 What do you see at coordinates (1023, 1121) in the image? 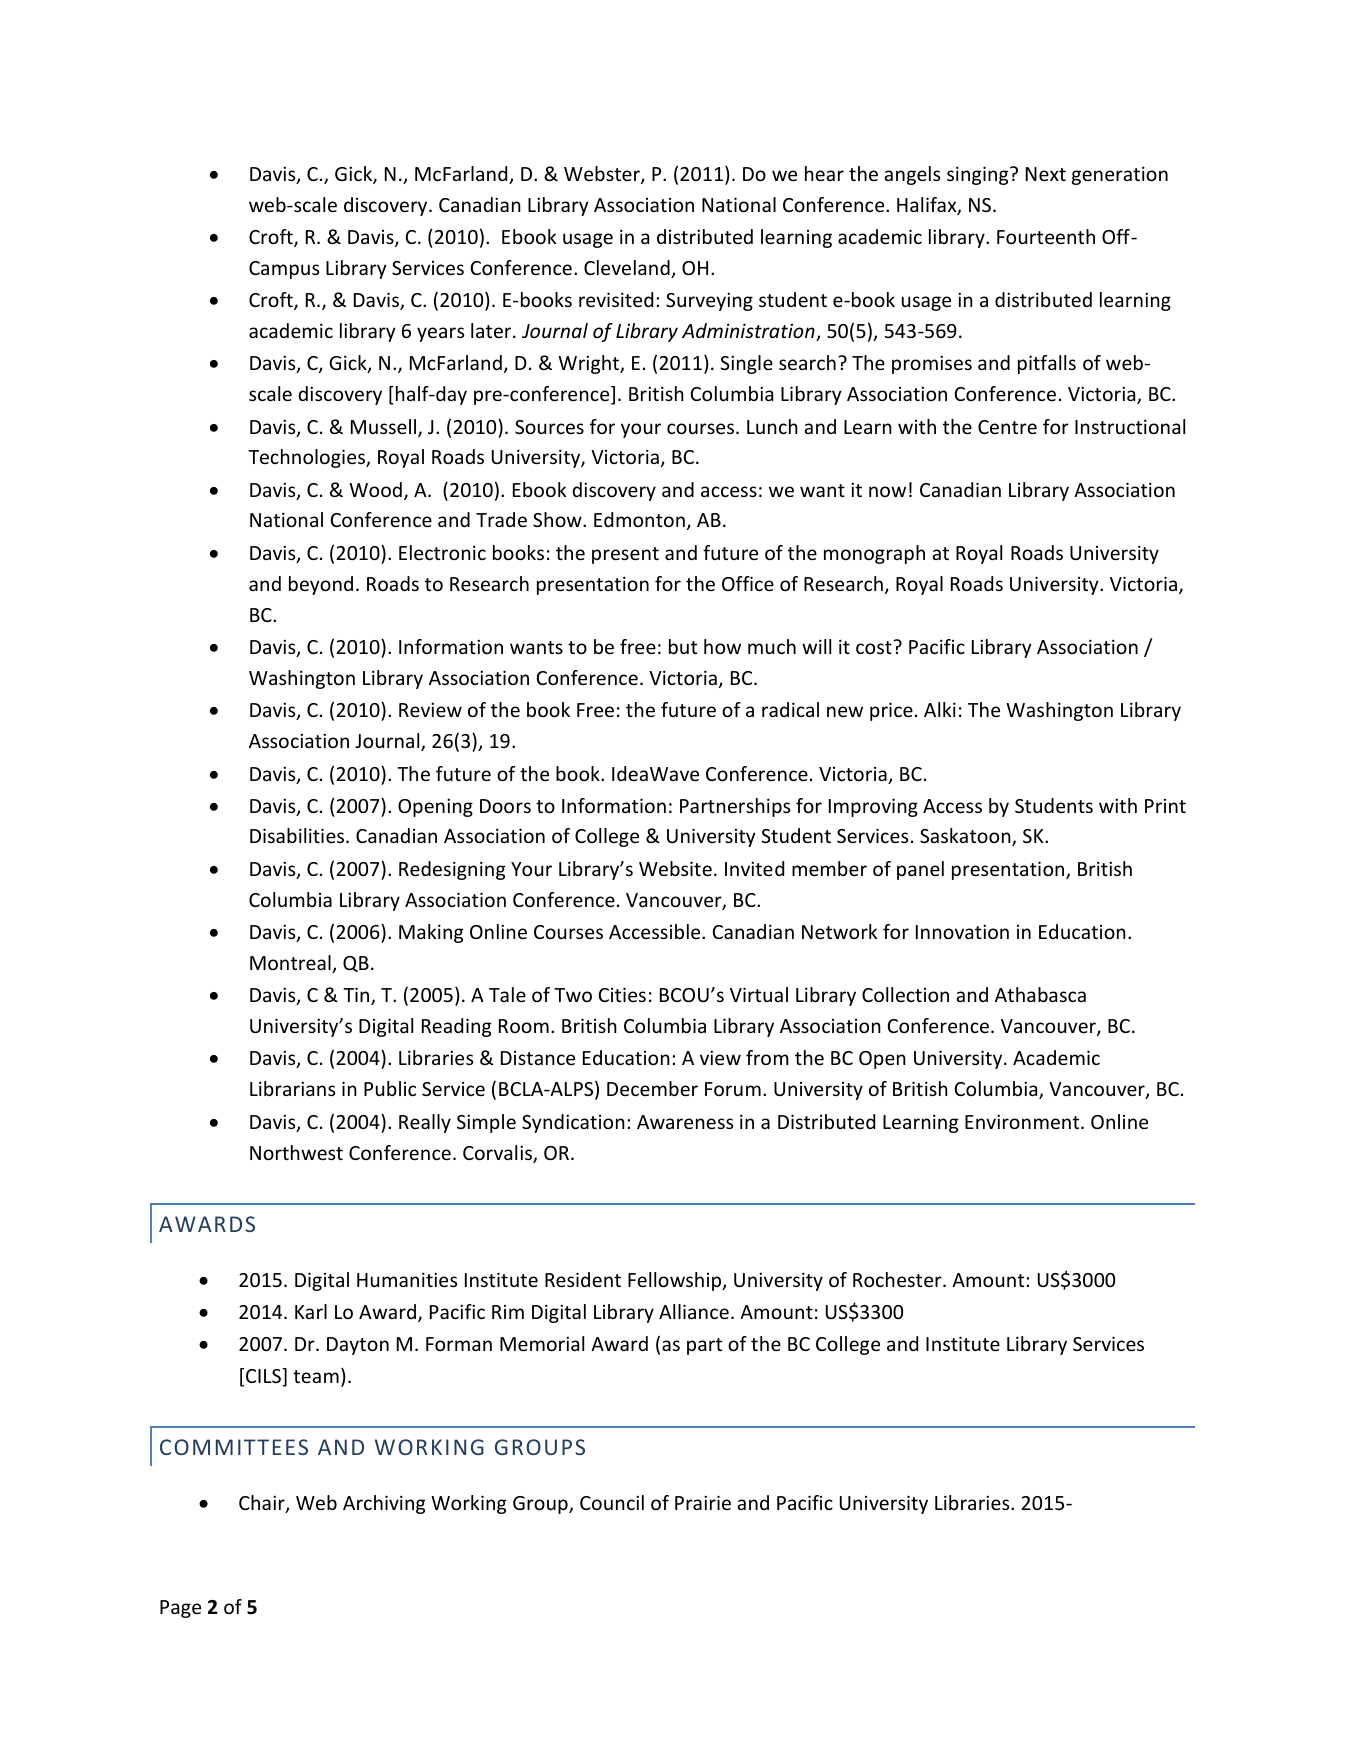
I see `Environment` at bounding box center [1023, 1121].
